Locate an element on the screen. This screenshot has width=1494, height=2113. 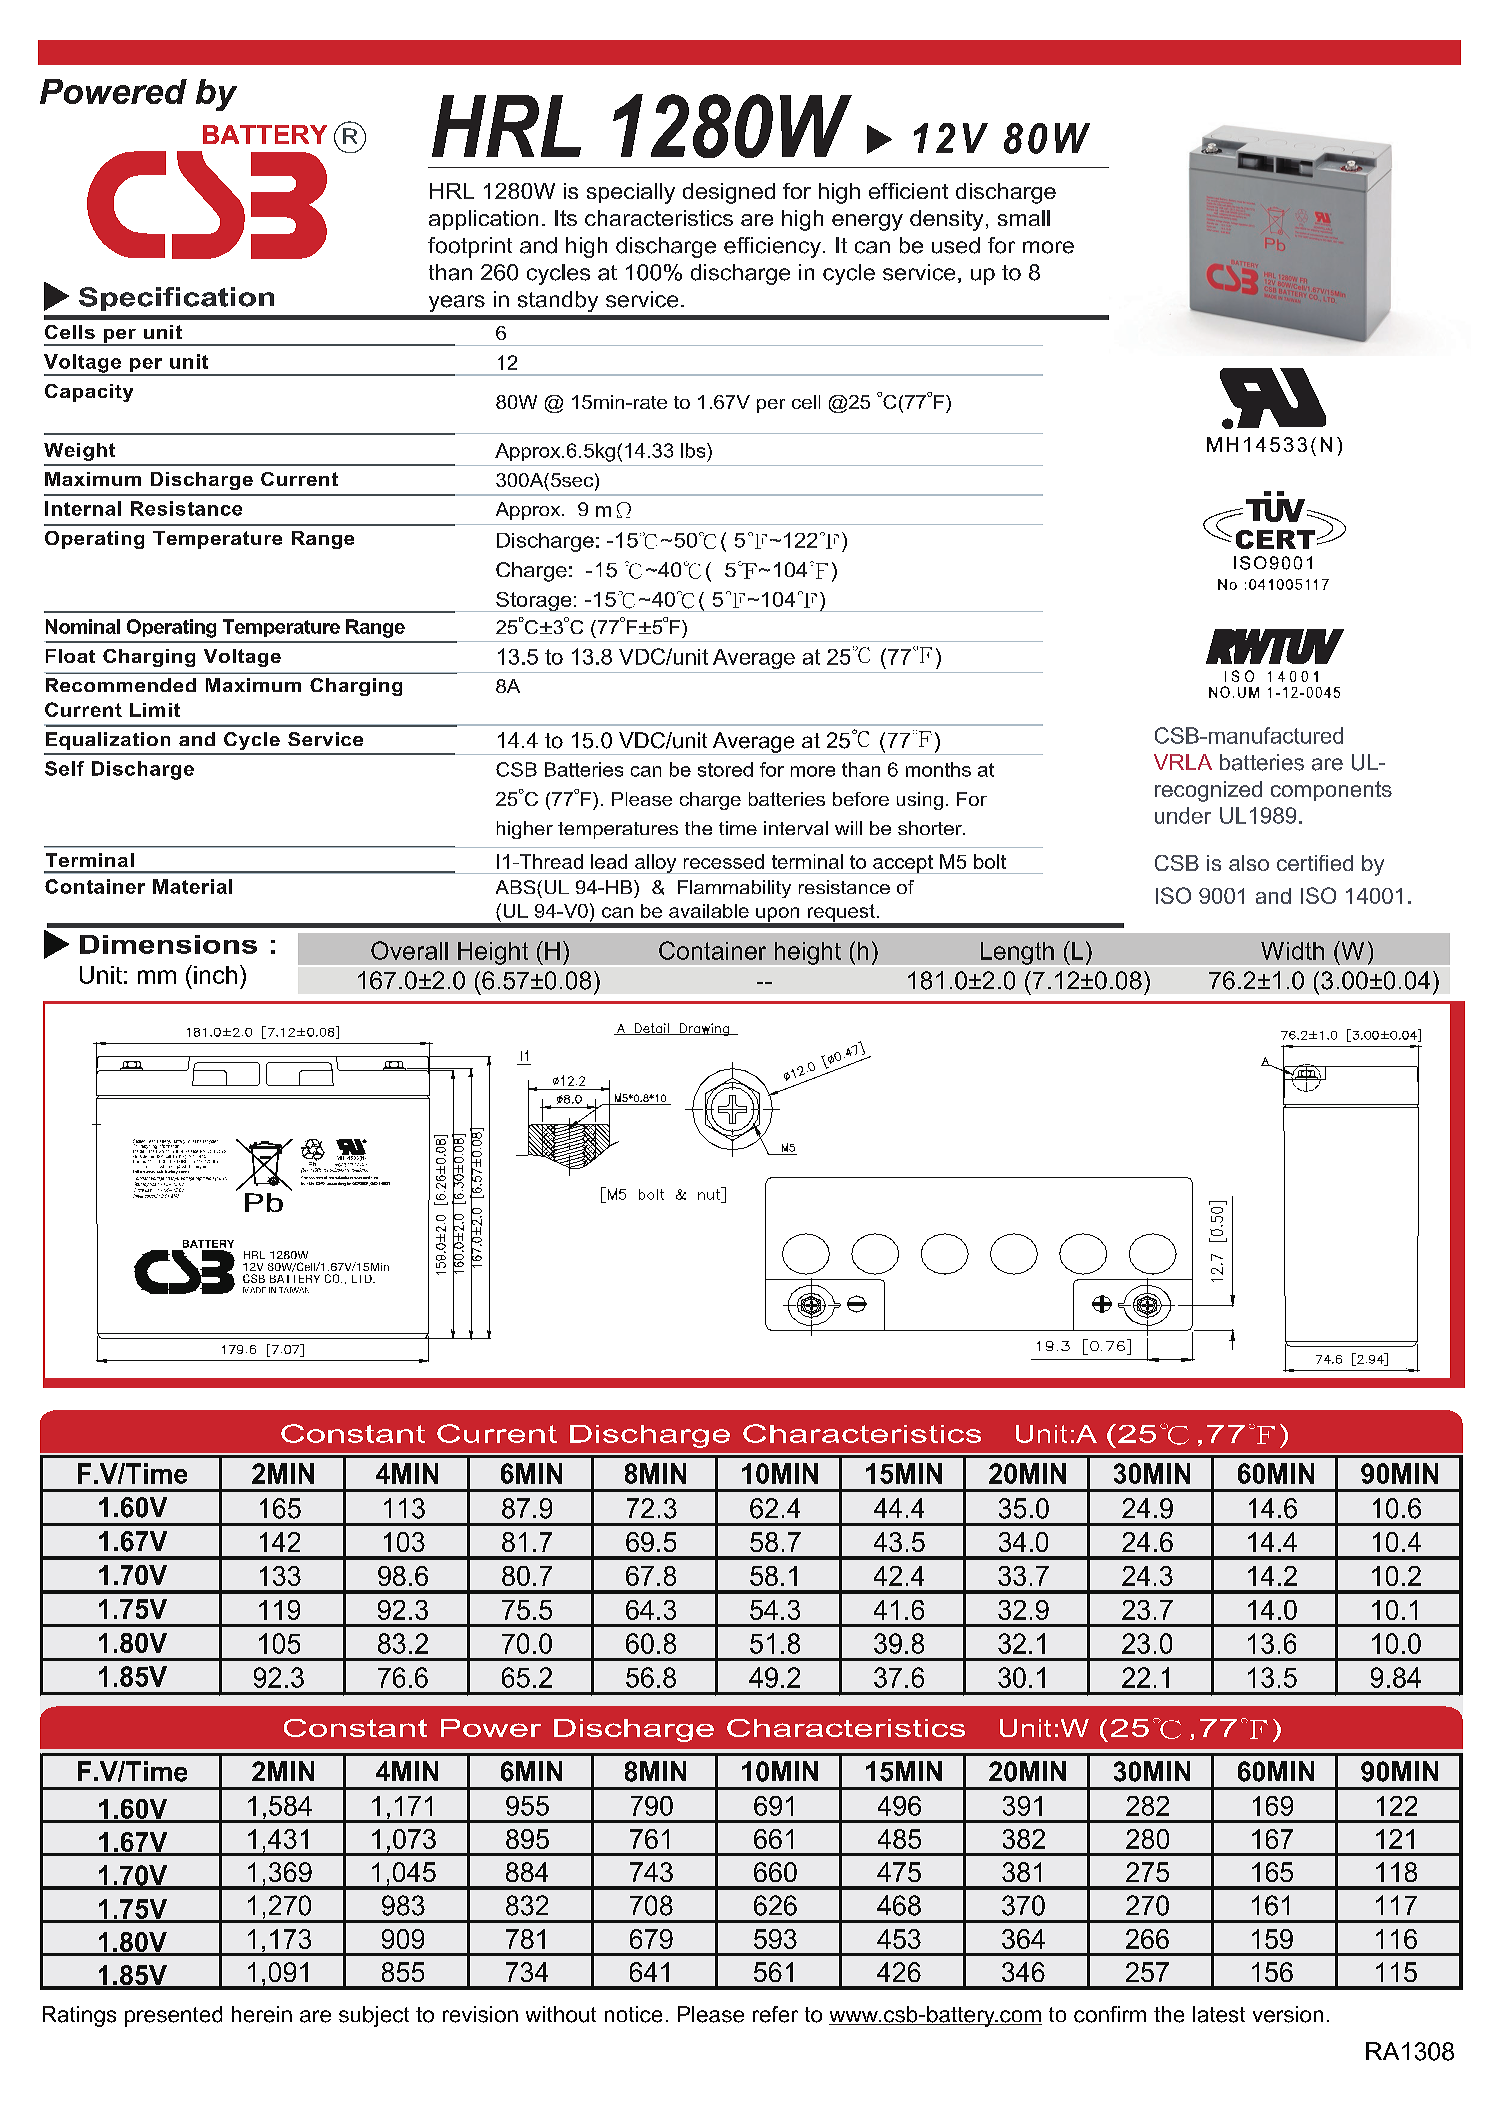
Length is located at coordinates (1017, 953).
